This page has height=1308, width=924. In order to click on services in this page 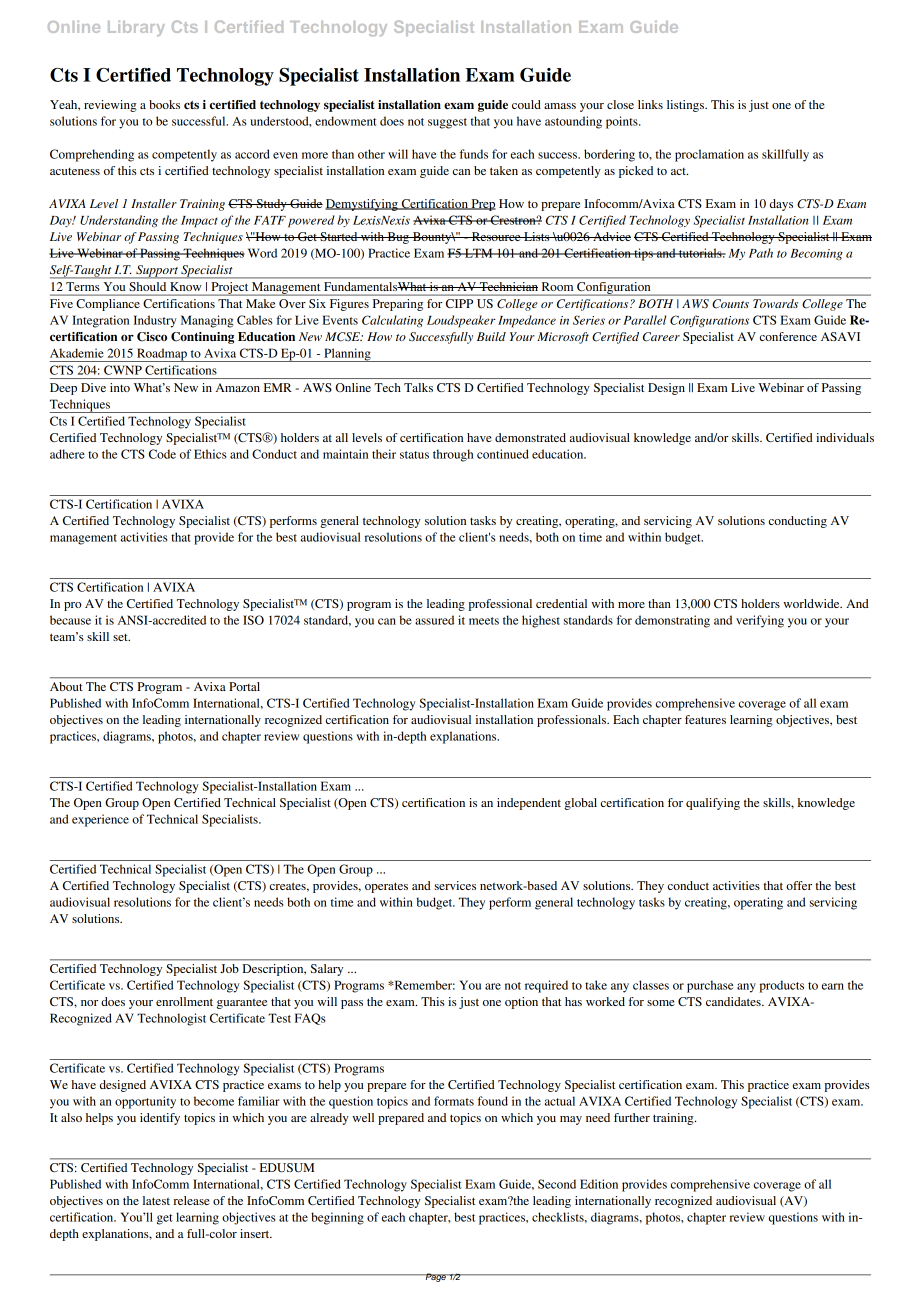, I will do `click(455, 885)`.
